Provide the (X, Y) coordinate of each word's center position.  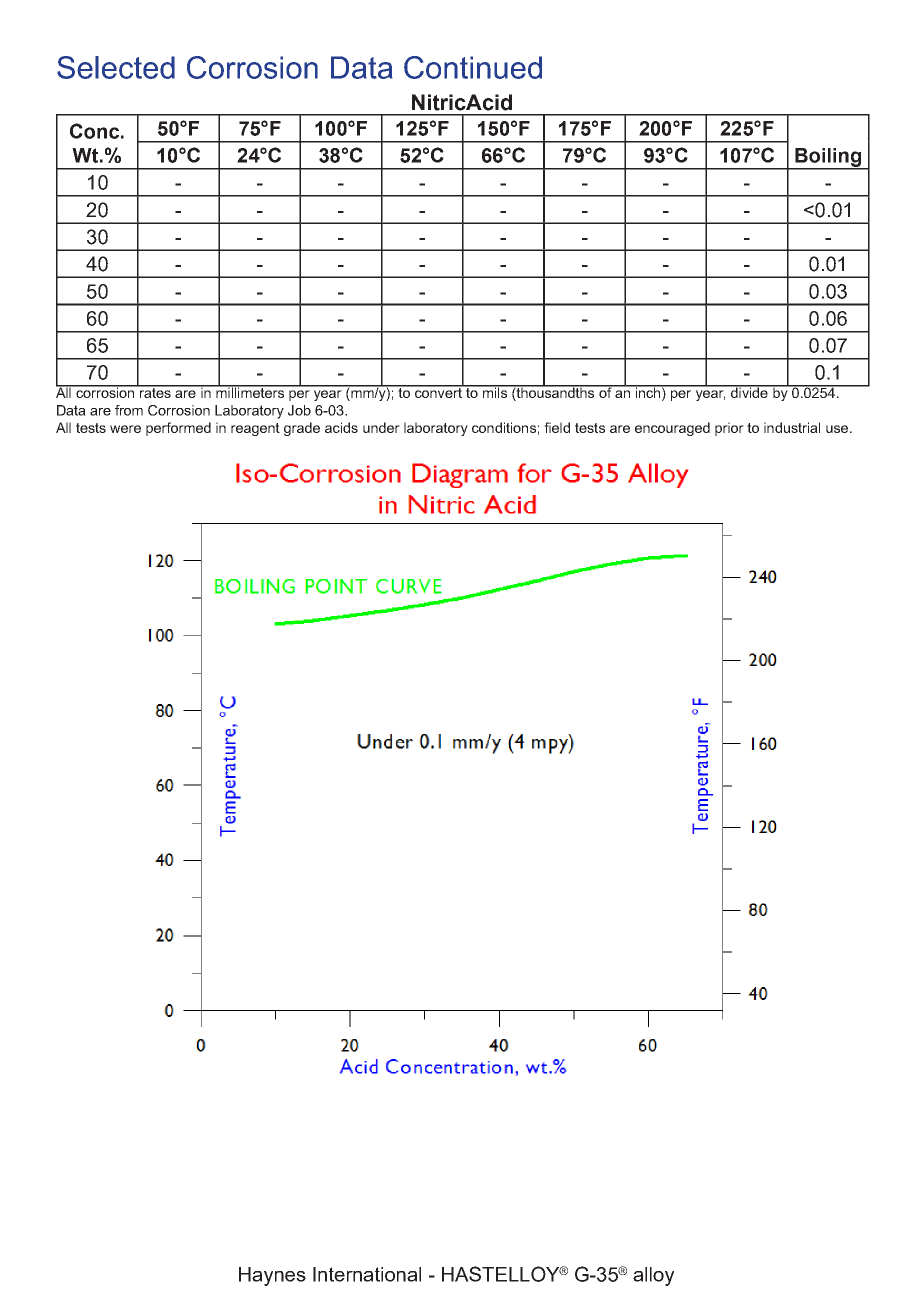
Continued (473, 67)
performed (178, 429)
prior (729, 429)
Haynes (272, 1276)
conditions (504, 427)
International (367, 1274)
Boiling (828, 158)
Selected (116, 67)
